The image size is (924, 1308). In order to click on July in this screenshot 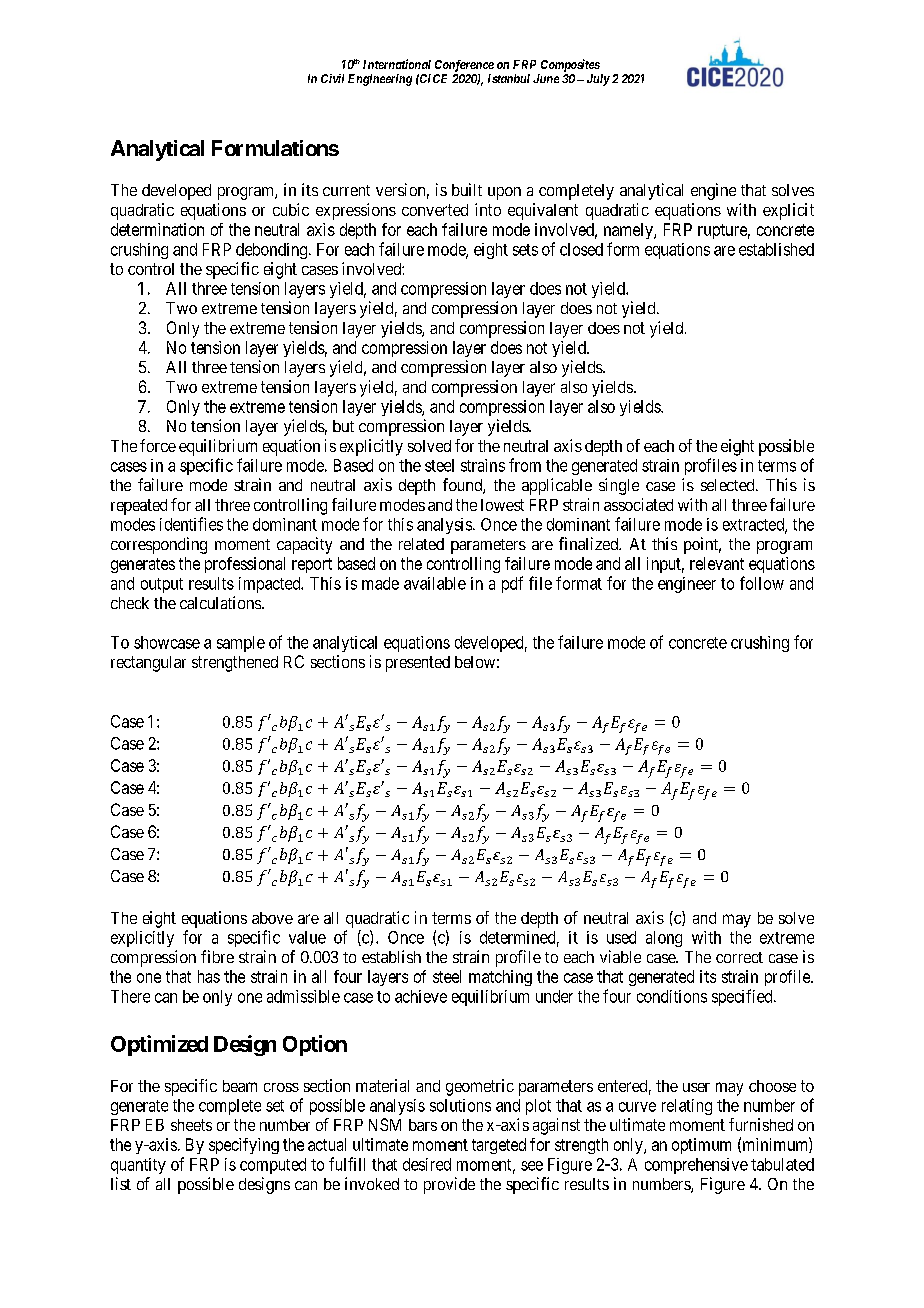, I will do `click(598, 80)`.
